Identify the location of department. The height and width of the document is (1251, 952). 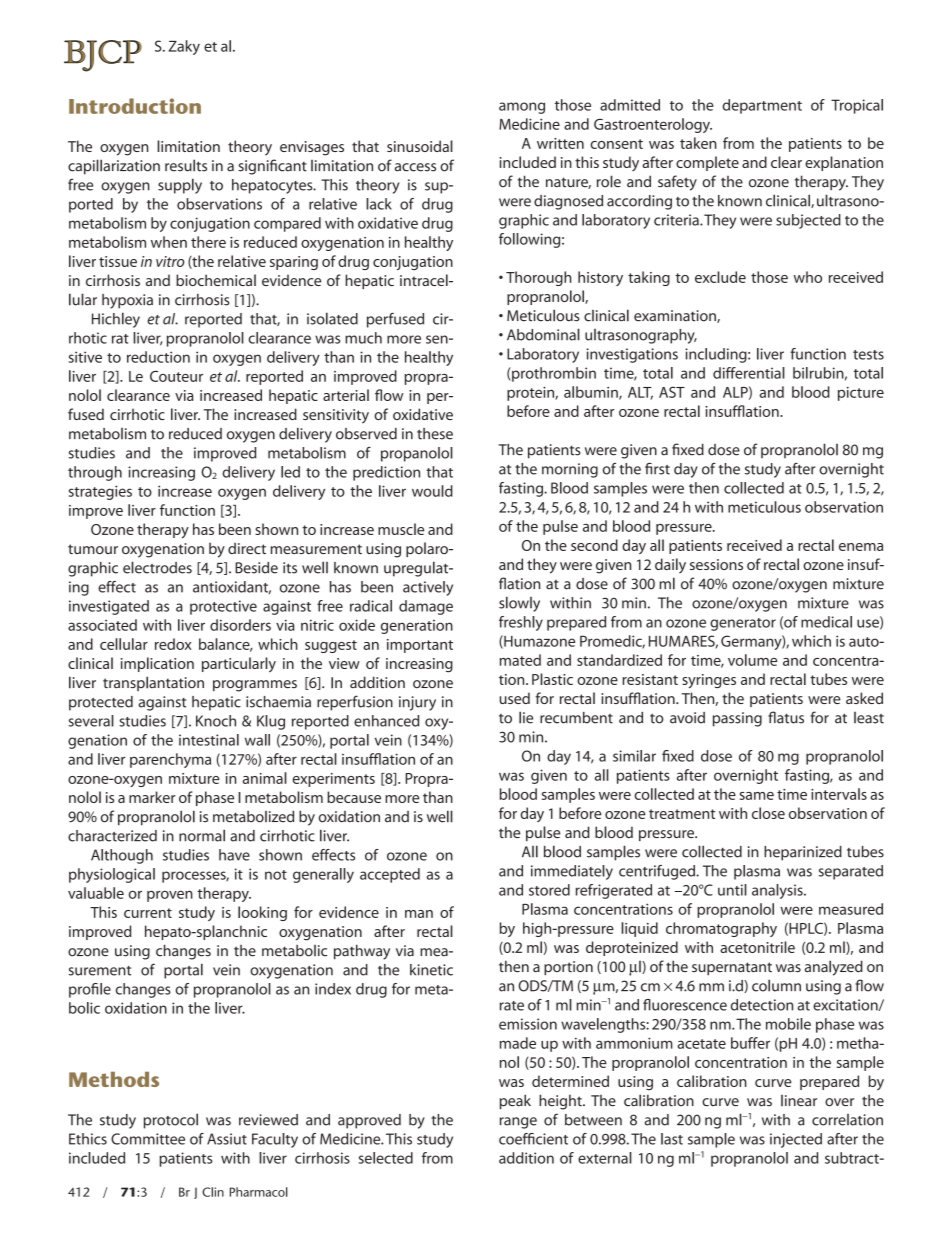
(762, 106).
